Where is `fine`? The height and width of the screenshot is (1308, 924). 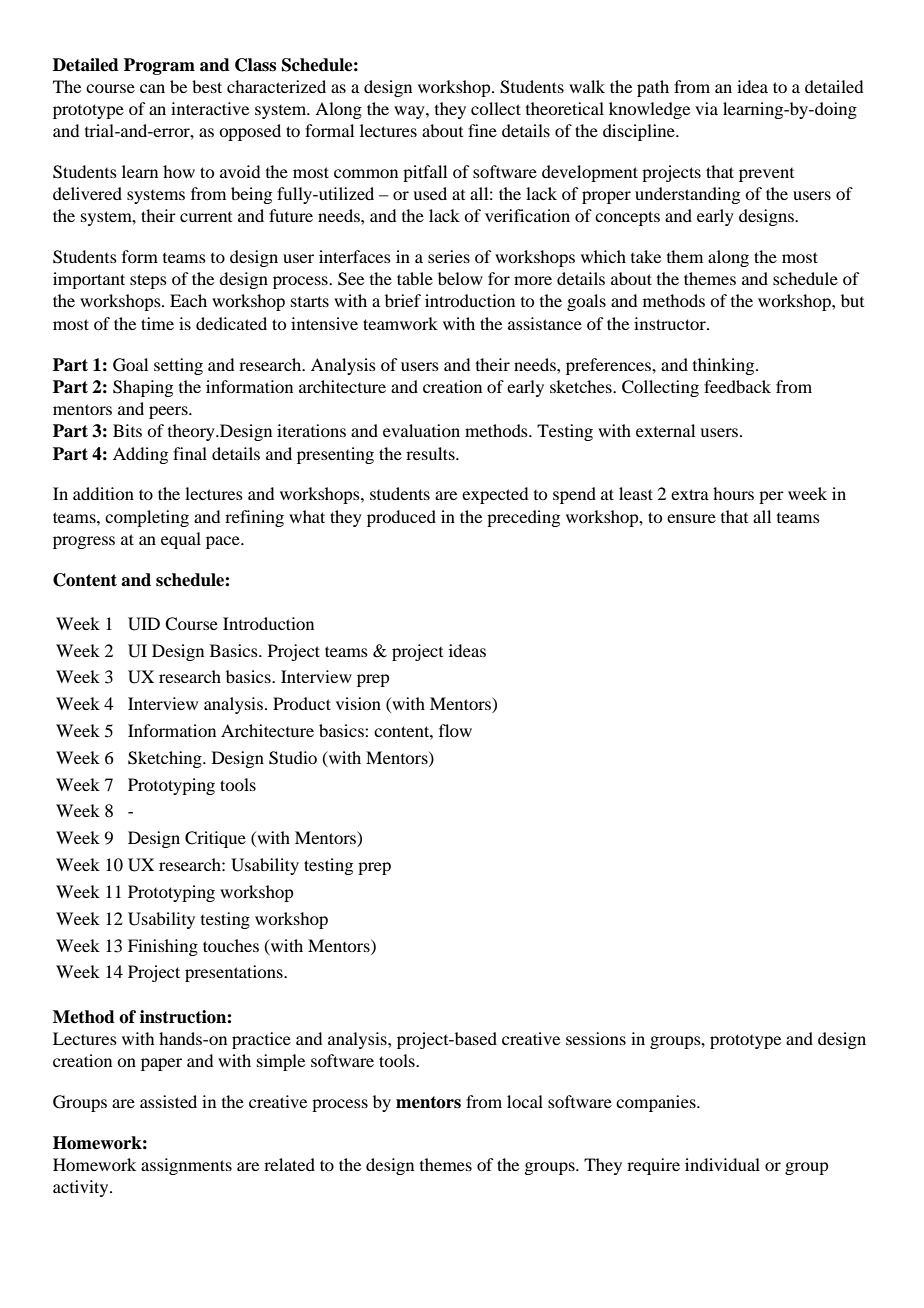
fine is located at coordinates (482, 130).
